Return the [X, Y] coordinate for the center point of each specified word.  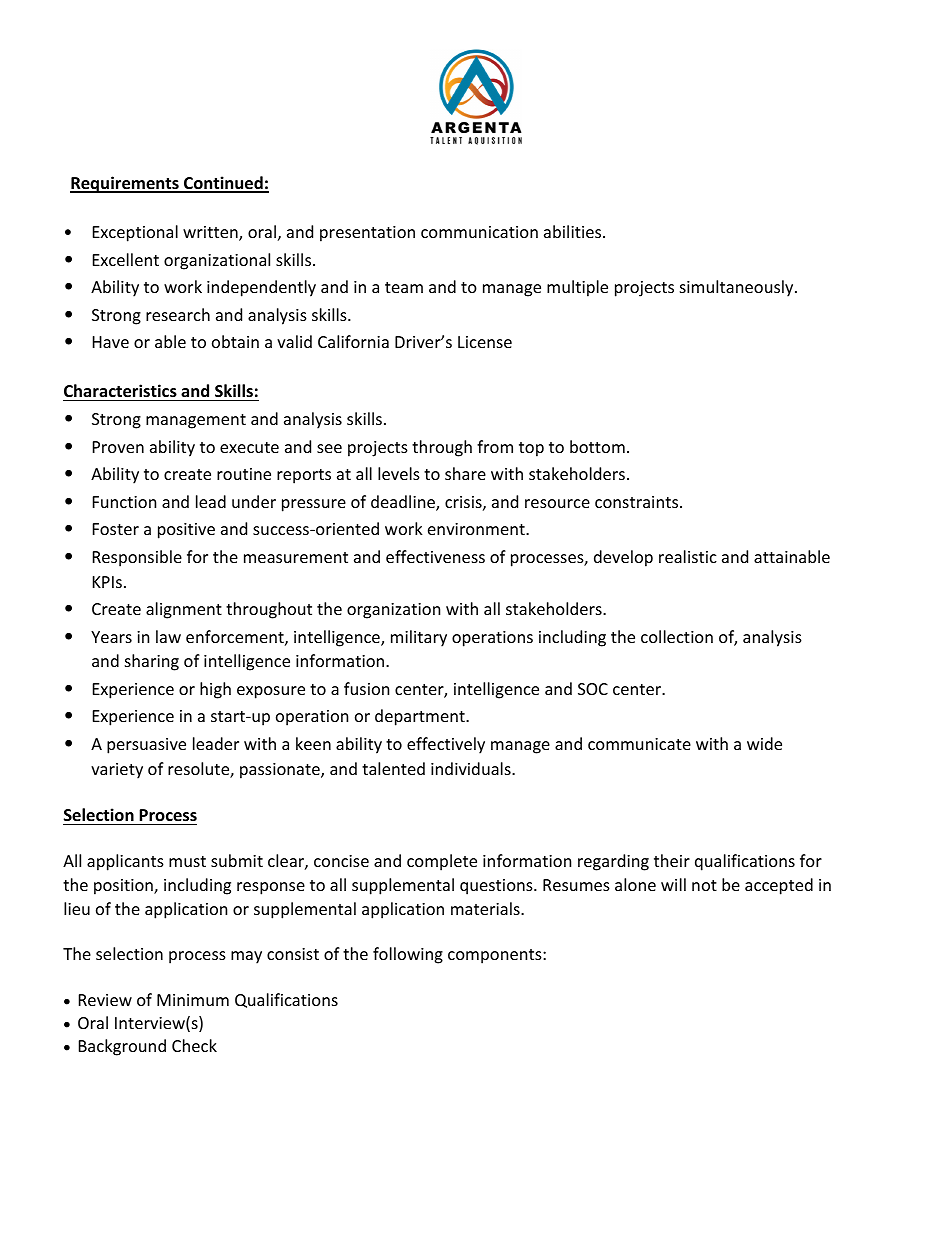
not [704, 885]
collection [677, 636]
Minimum [193, 1000]
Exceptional [135, 233]
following [408, 955]
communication [479, 232]
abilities [574, 231]
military [419, 638]
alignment [184, 610]
